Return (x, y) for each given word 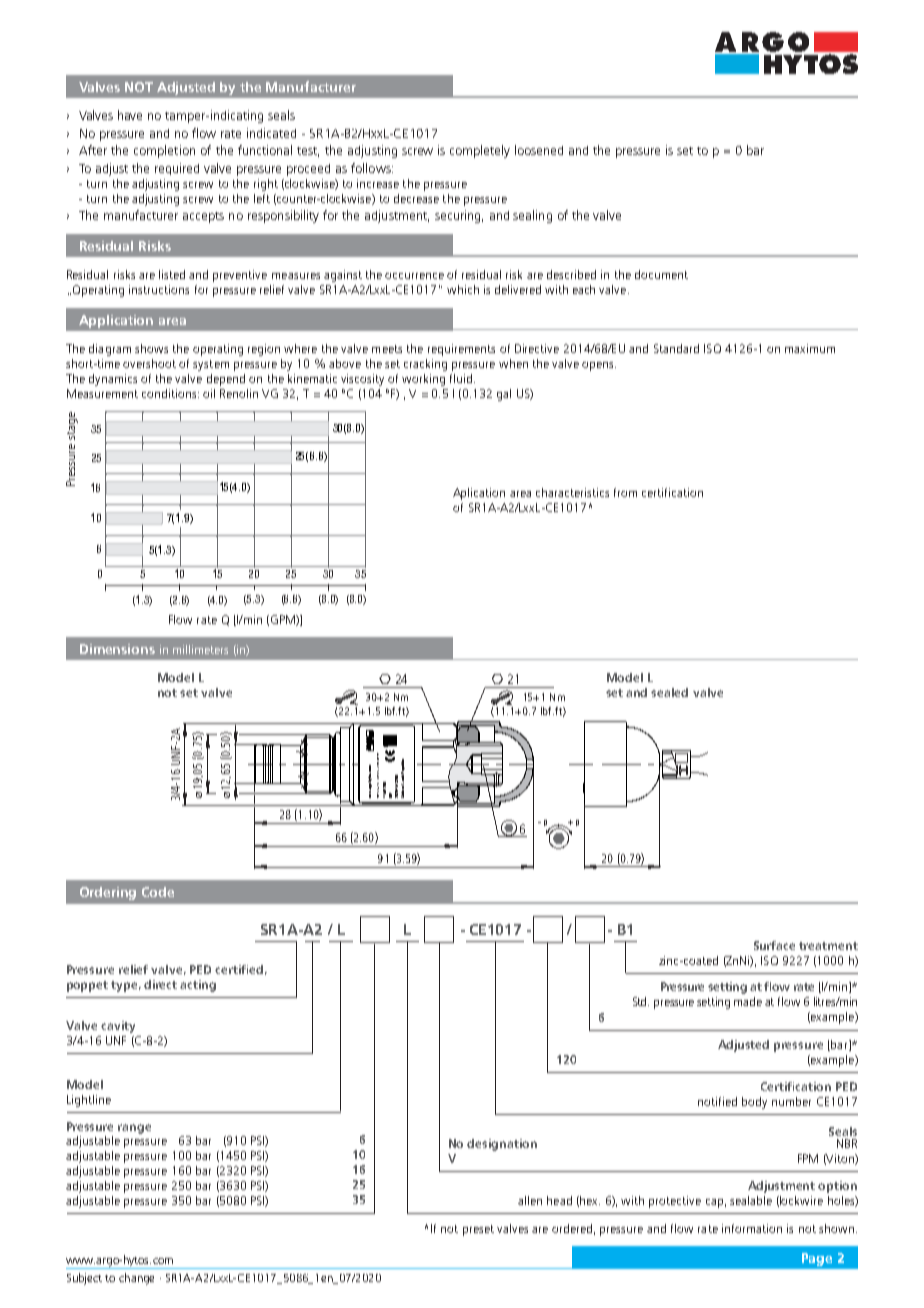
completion (164, 151)
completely (480, 151)
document (661, 274)
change (136, 1279)
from (625, 492)
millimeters (200, 649)
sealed (669, 692)
